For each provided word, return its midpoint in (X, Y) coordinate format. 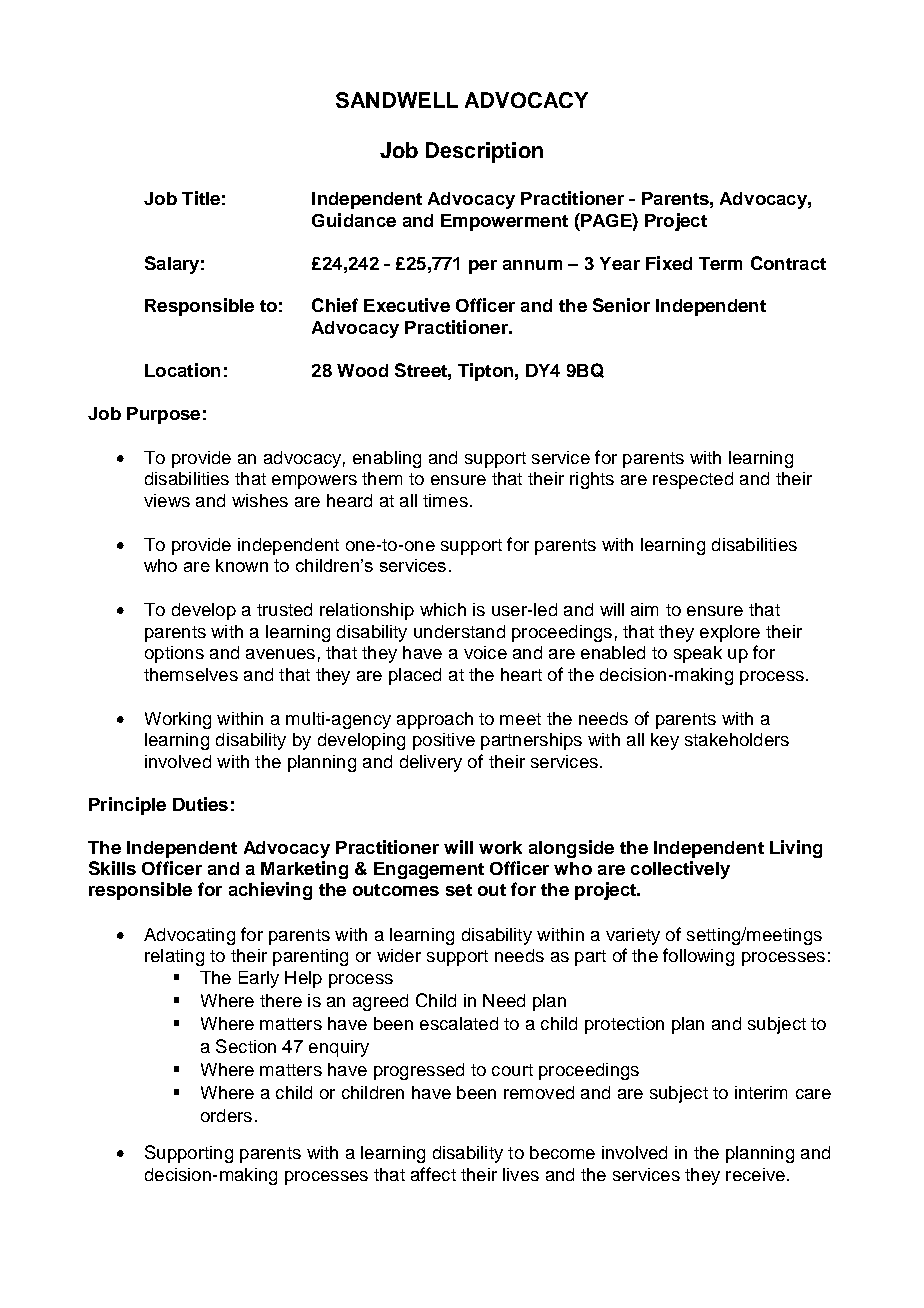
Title (201, 198)
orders (226, 1115)
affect (433, 1174)
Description (484, 152)
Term (720, 263)
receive (755, 1174)
